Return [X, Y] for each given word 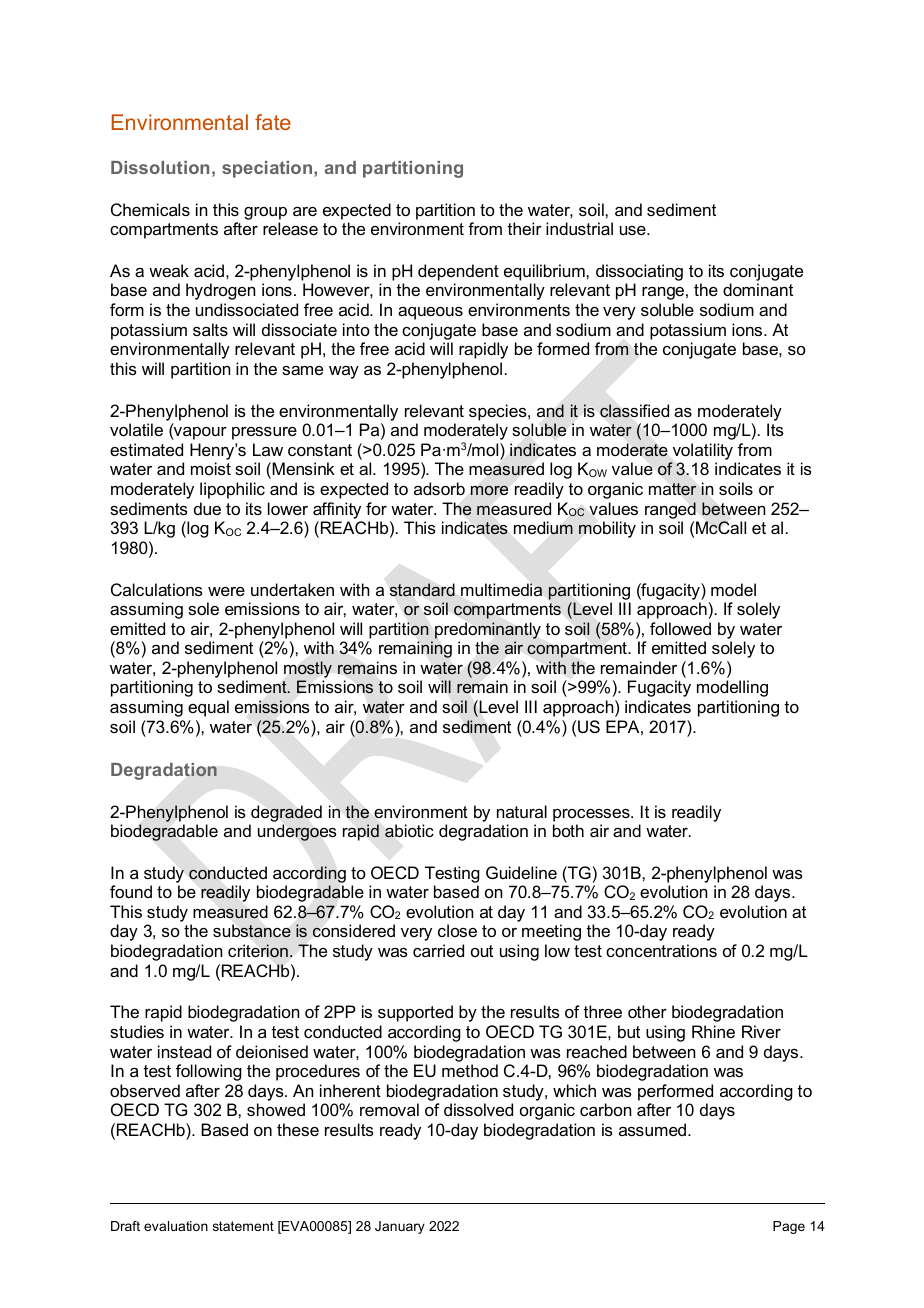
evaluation [176, 1226]
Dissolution [160, 167]
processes [592, 815]
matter [673, 489]
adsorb [439, 488]
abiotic [409, 831]
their [524, 228]
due [207, 508]
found [131, 891]
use [634, 230]
